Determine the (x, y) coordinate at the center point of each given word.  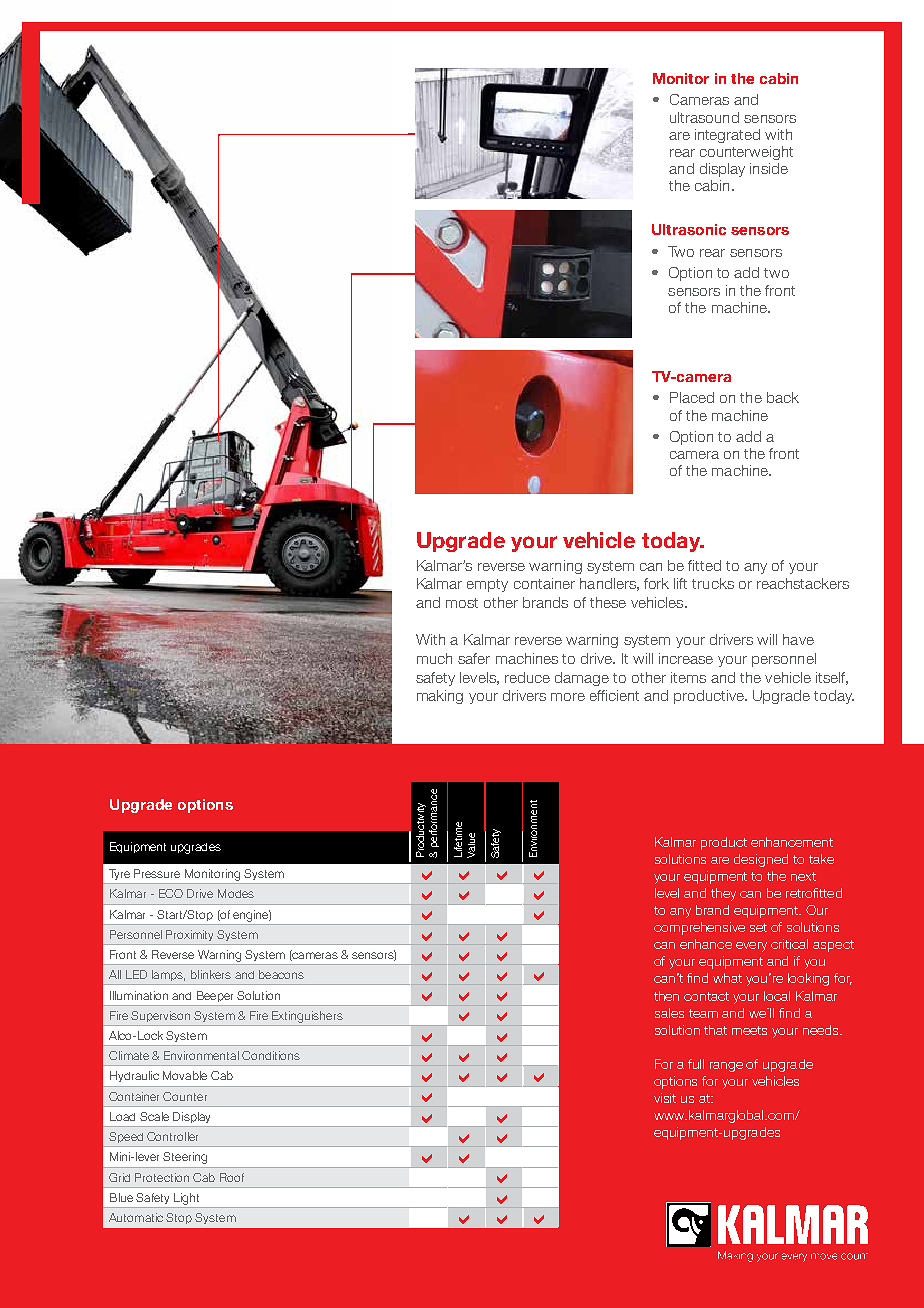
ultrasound (704, 117)
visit (665, 1098)
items (688, 677)
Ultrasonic (689, 229)
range (726, 1067)
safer (474, 658)
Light (186, 1199)
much (434, 658)
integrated (727, 136)
